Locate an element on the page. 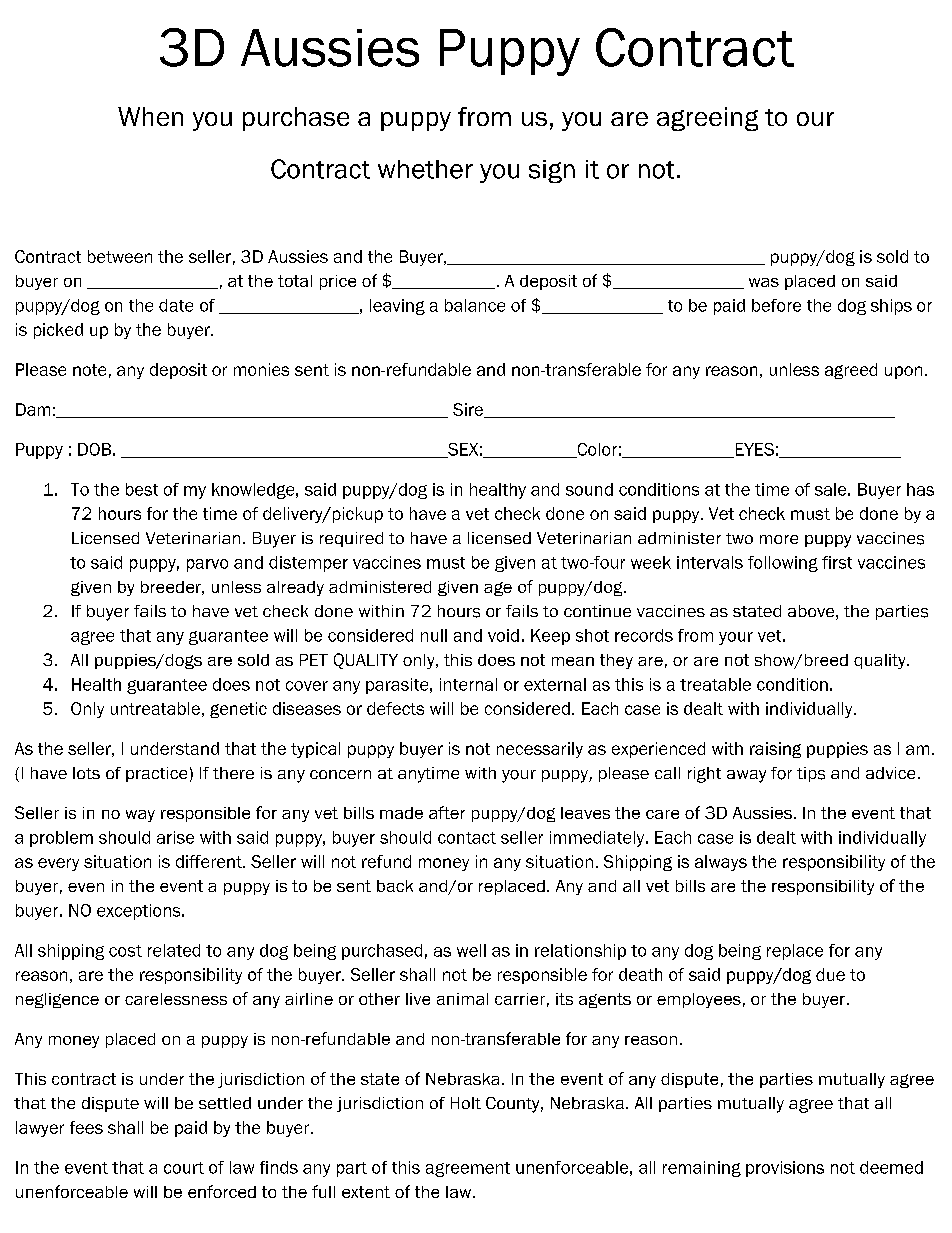 This document has height=1233, width=952. following is located at coordinates (783, 564).
